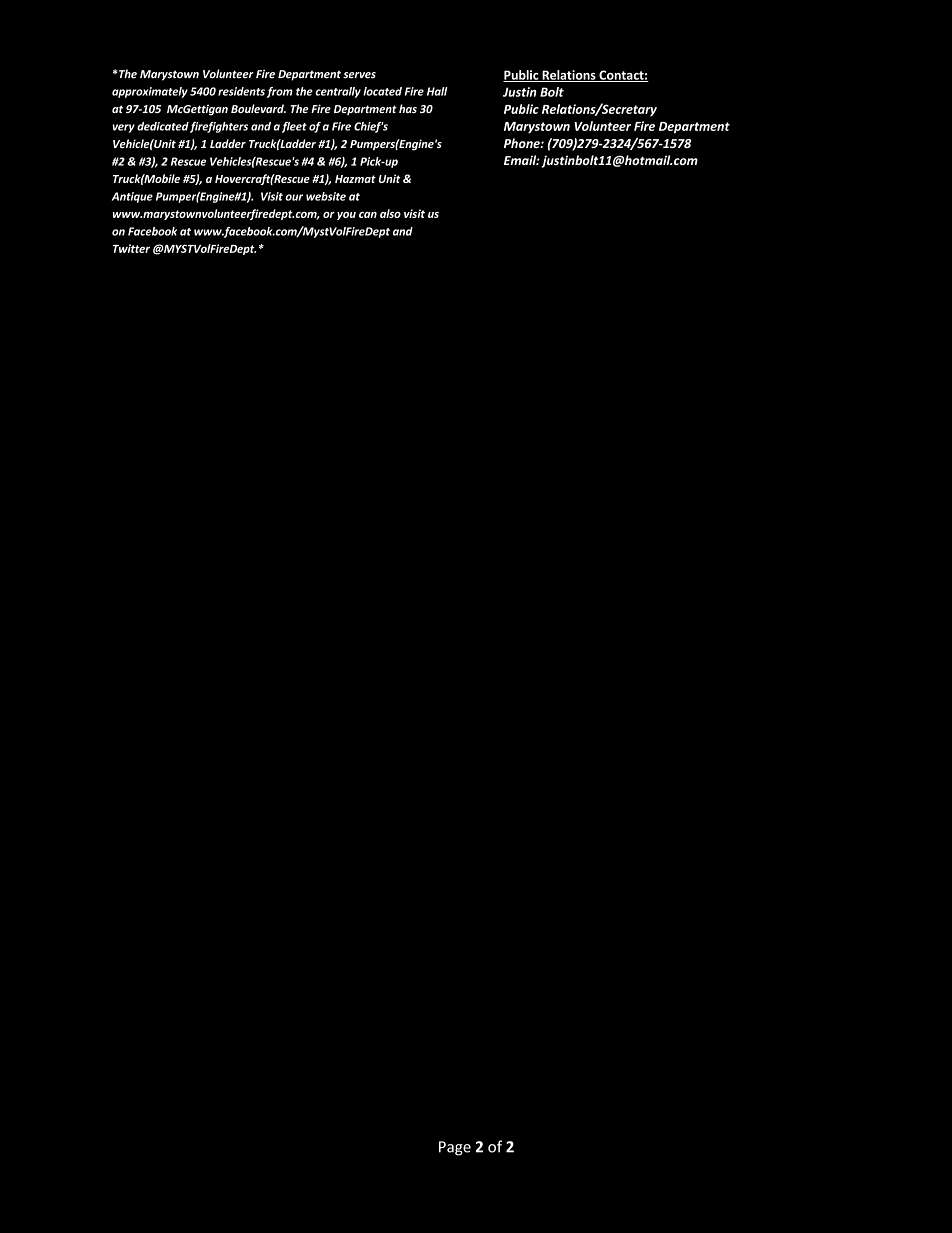 This page has width=952, height=1233. I want to click on also, so click(390, 213).
